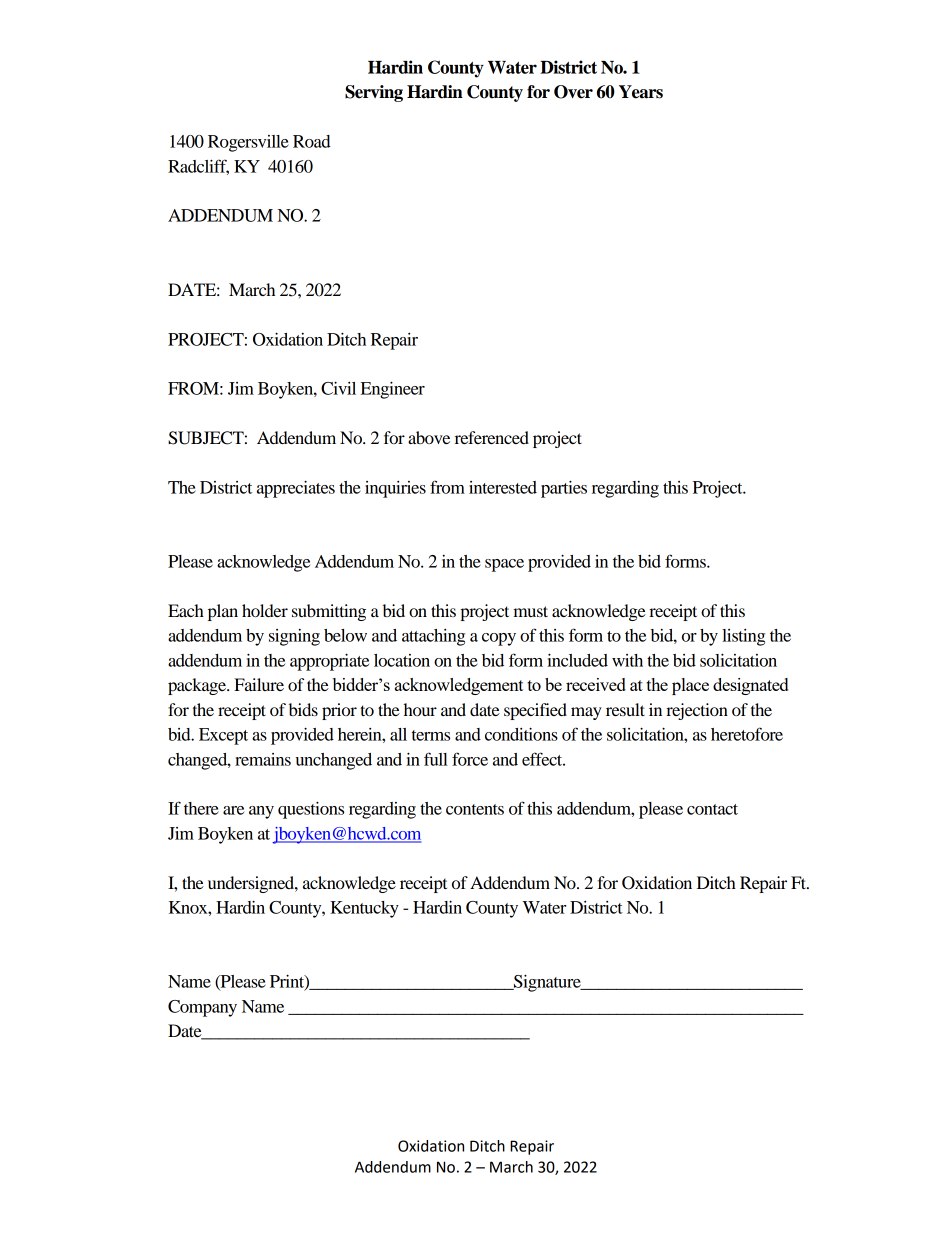 The height and width of the screenshot is (1233, 952). What do you see at coordinates (374, 93) in the screenshot?
I see `Serving` at bounding box center [374, 93].
